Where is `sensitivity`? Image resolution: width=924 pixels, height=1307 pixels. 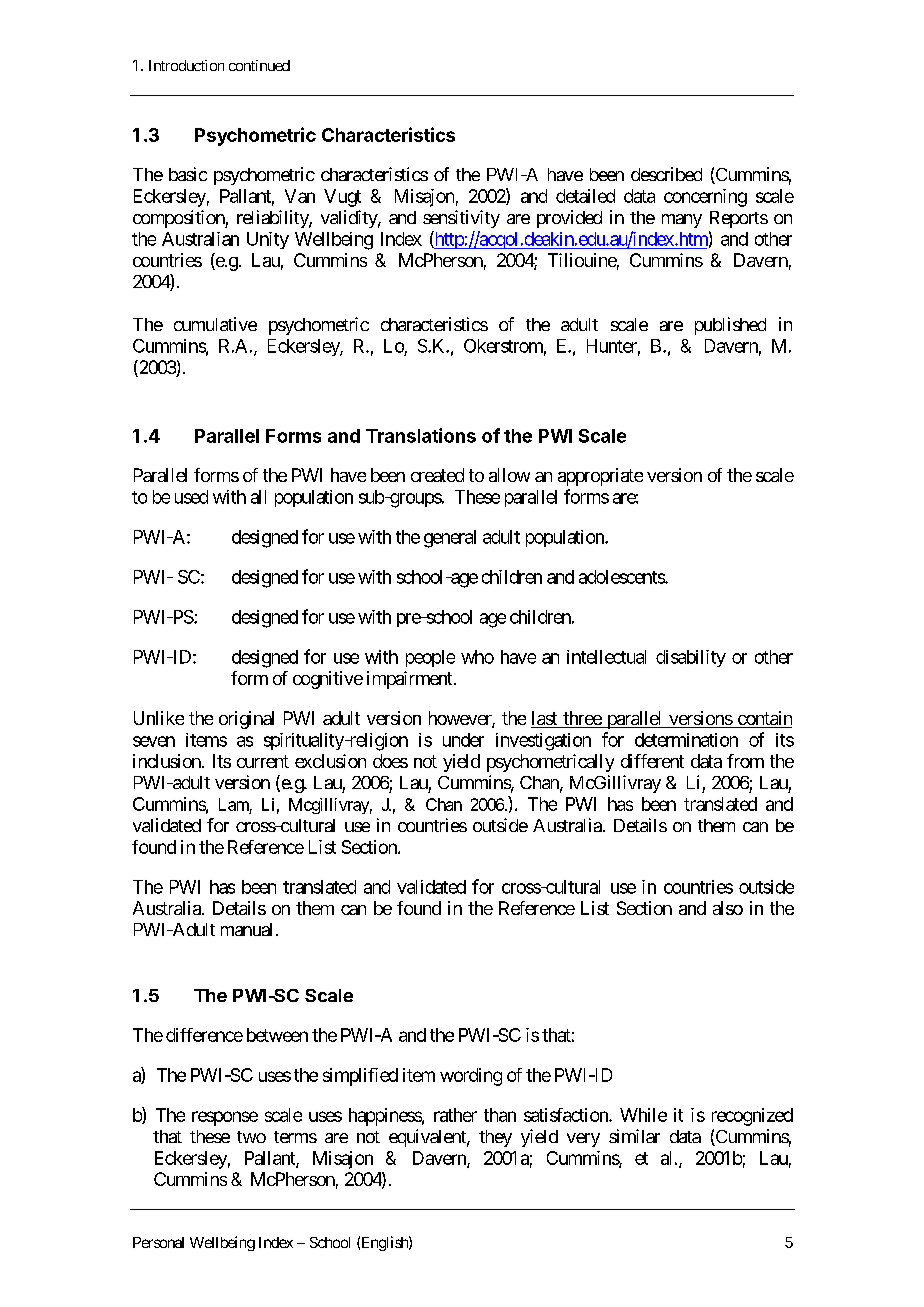
sensitivity is located at coordinates (461, 219).
